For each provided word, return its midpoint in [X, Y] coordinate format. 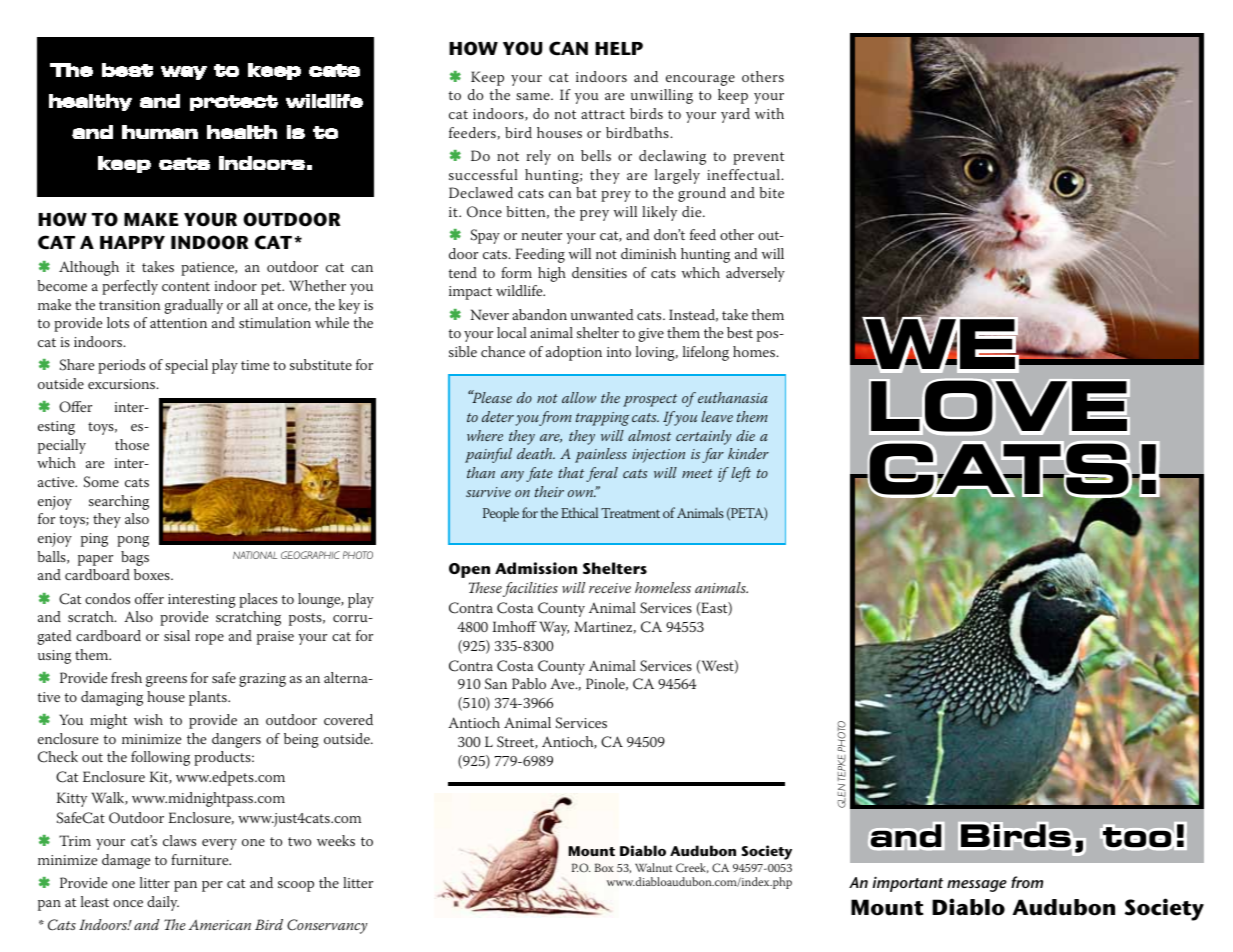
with [769, 113]
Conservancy [327, 926]
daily [163, 903]
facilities [530, 589]
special [186, 366]
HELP [619, 48]
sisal [177, 635]
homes [755, 351]
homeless [663, 587]
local [512, 332]
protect [234, 103]
